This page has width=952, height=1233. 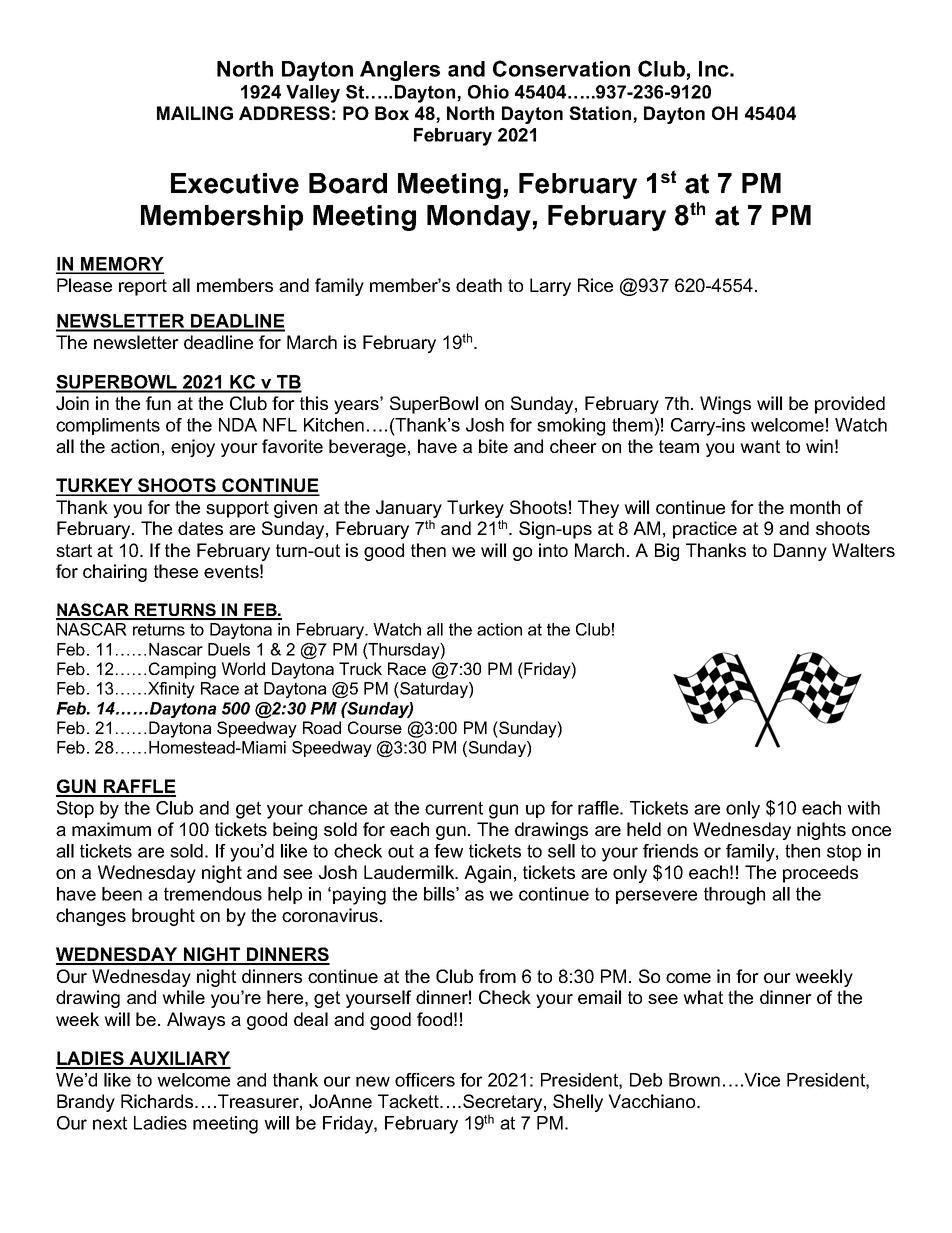 What do you see at coordinates (760, 446) in the page?
I see `want` at bounding box center [760, 446].
